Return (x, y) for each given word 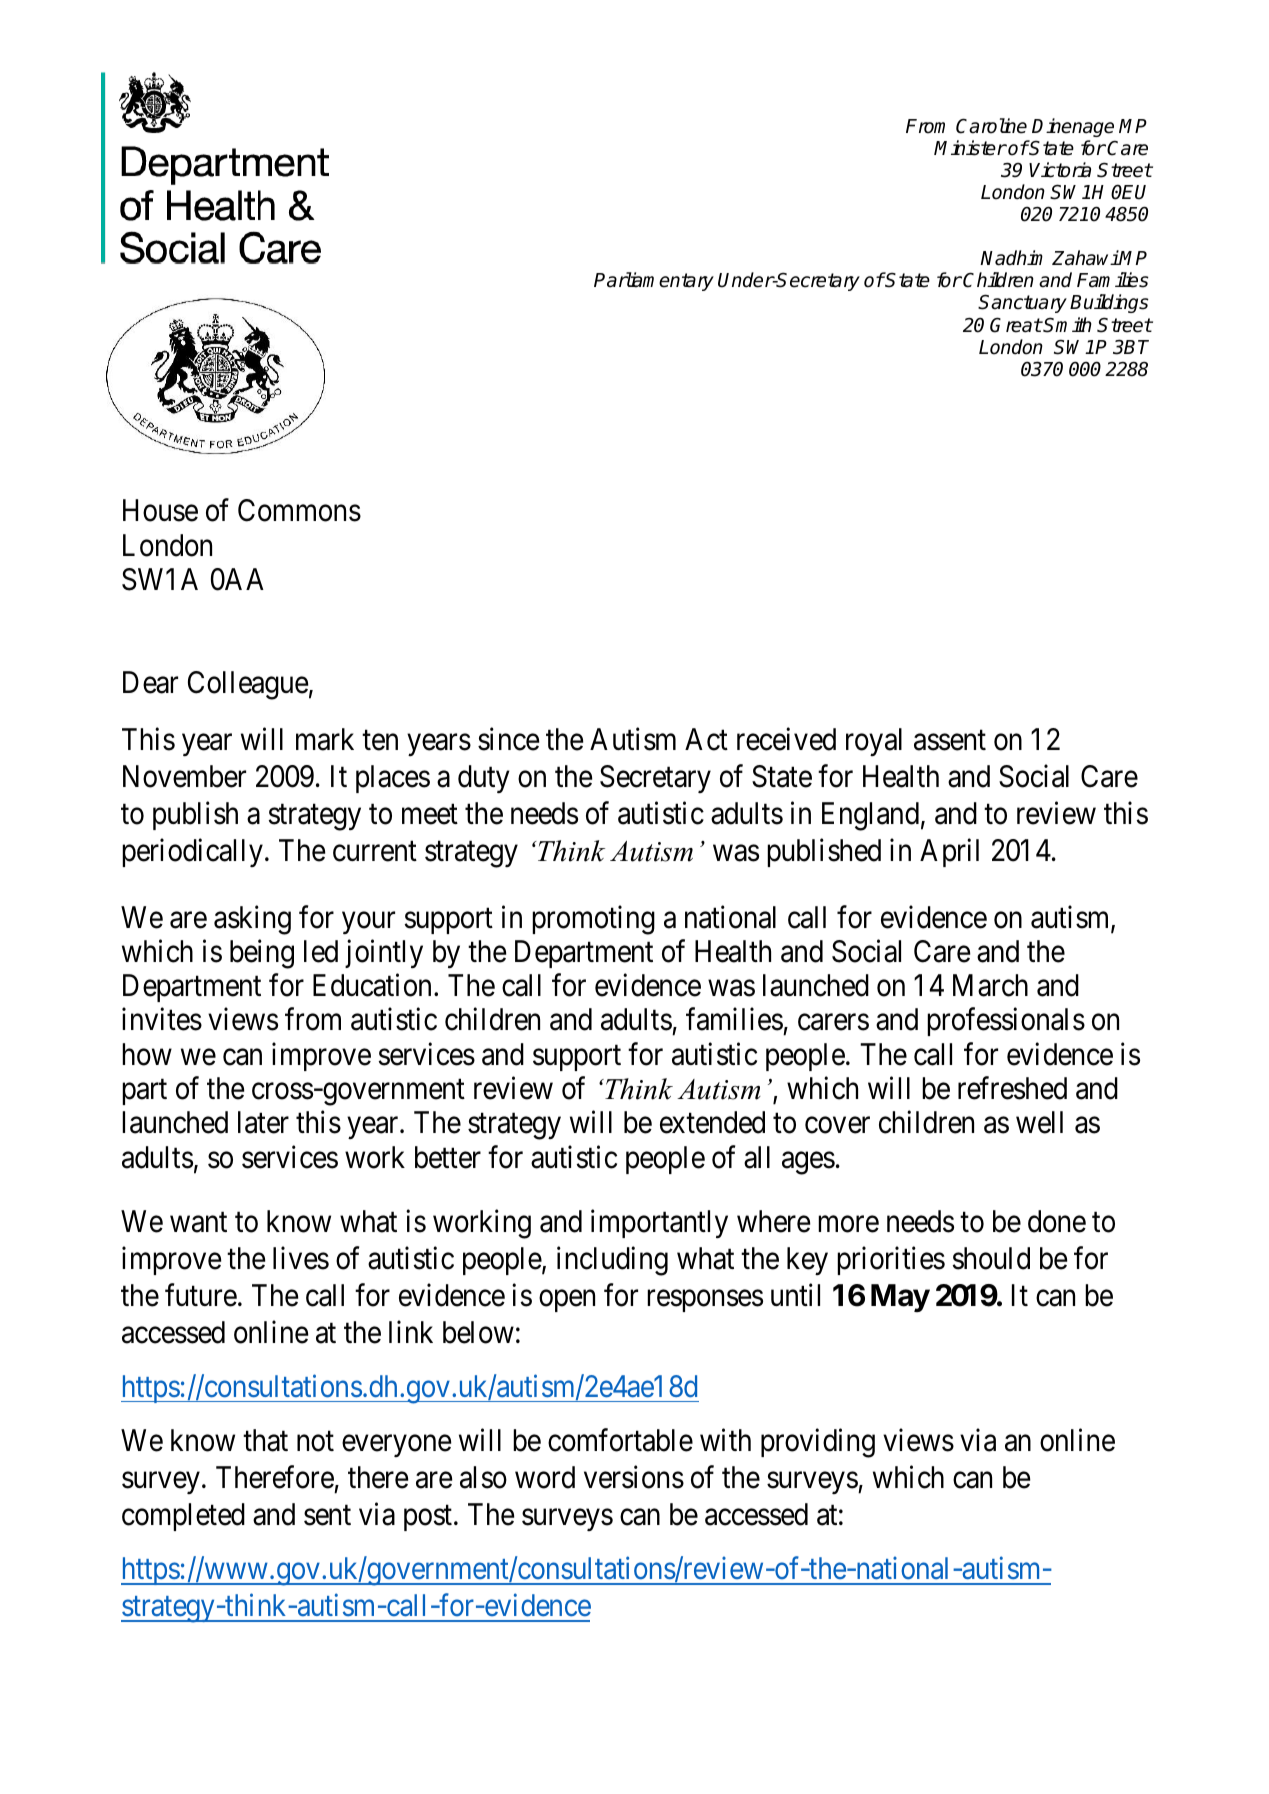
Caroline (991, 126)
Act (706, 739)
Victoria (1060, 170)
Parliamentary (654, 281)
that (265, 1440)
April (949, 852)
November (184, 776)
